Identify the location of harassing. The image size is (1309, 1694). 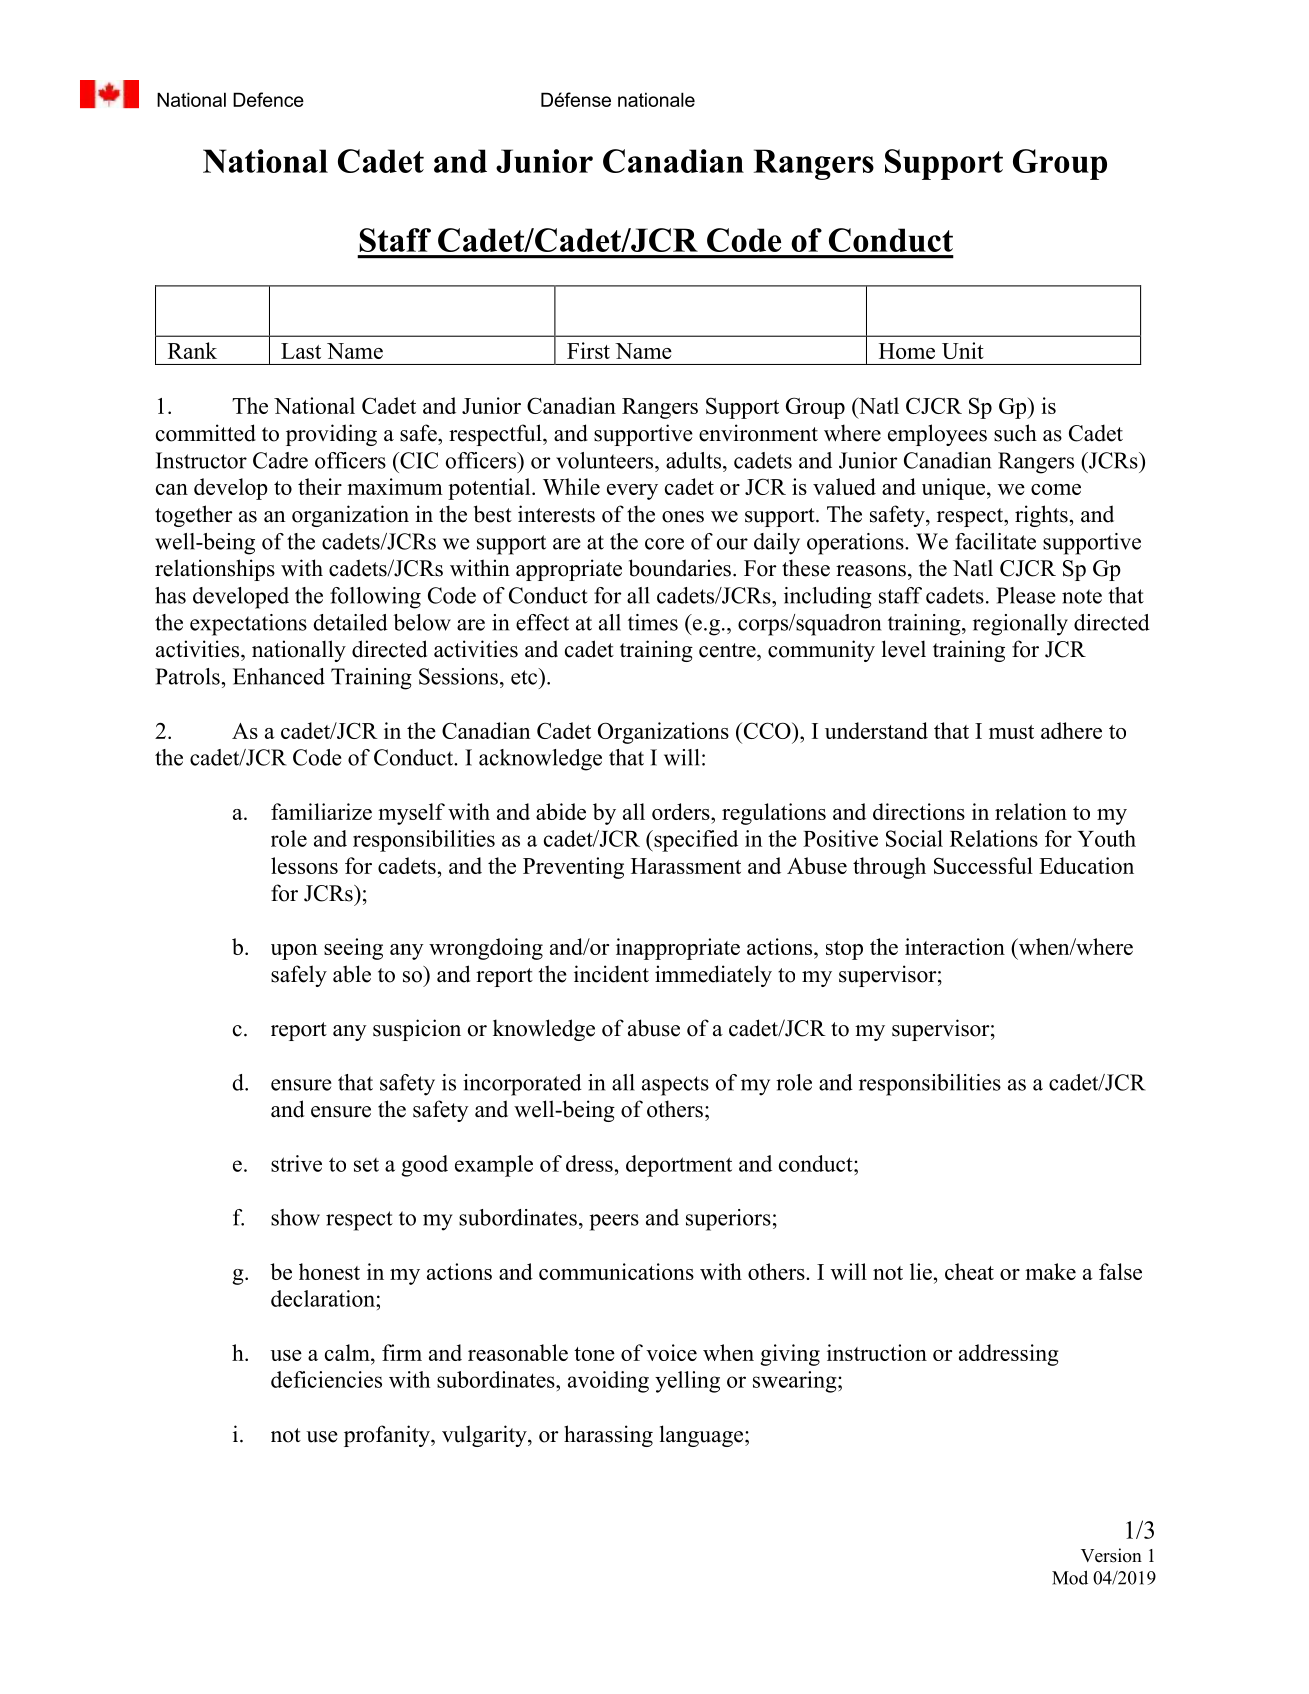
(608, 1436).
